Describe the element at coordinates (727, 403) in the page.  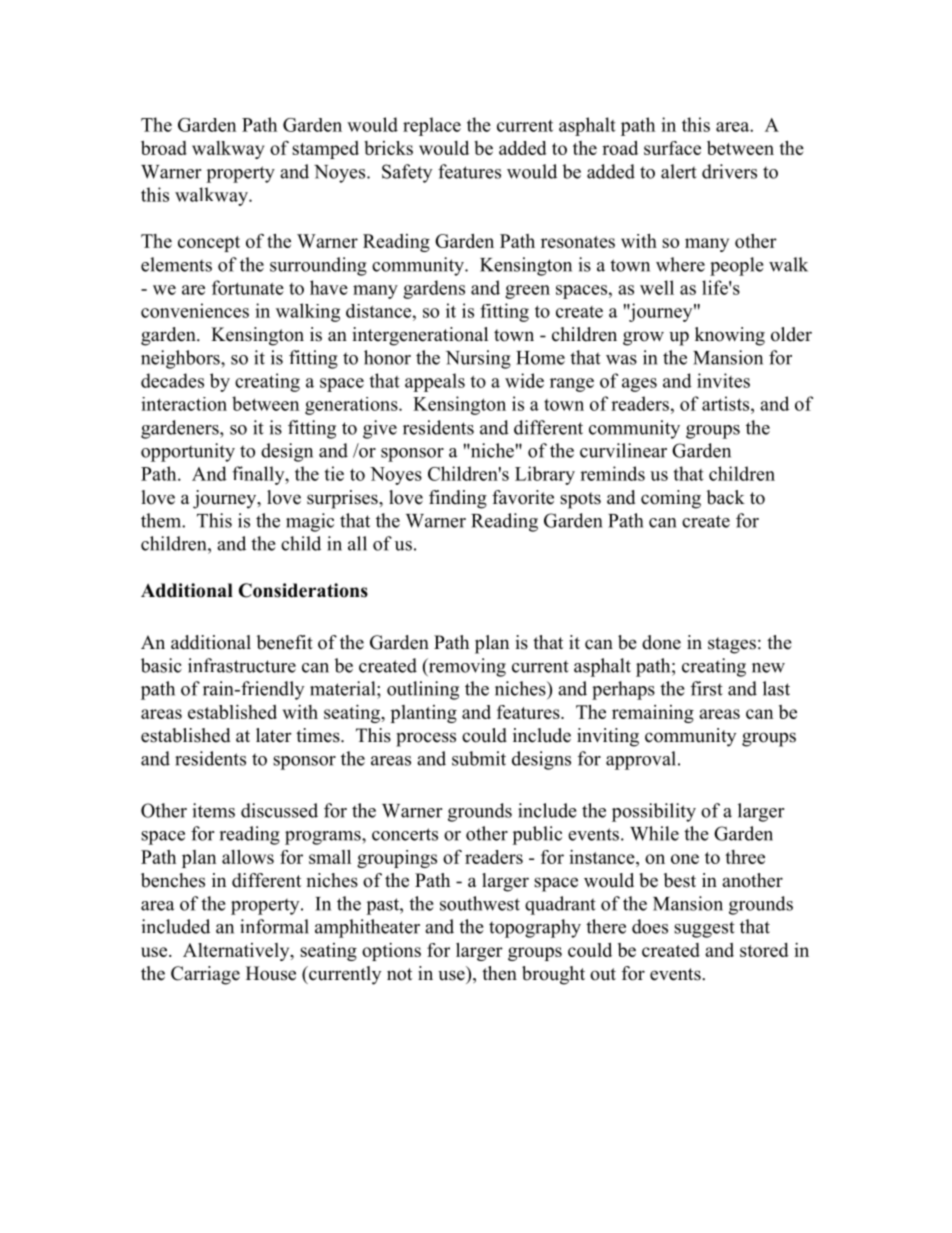
I see `artists` at that location.
